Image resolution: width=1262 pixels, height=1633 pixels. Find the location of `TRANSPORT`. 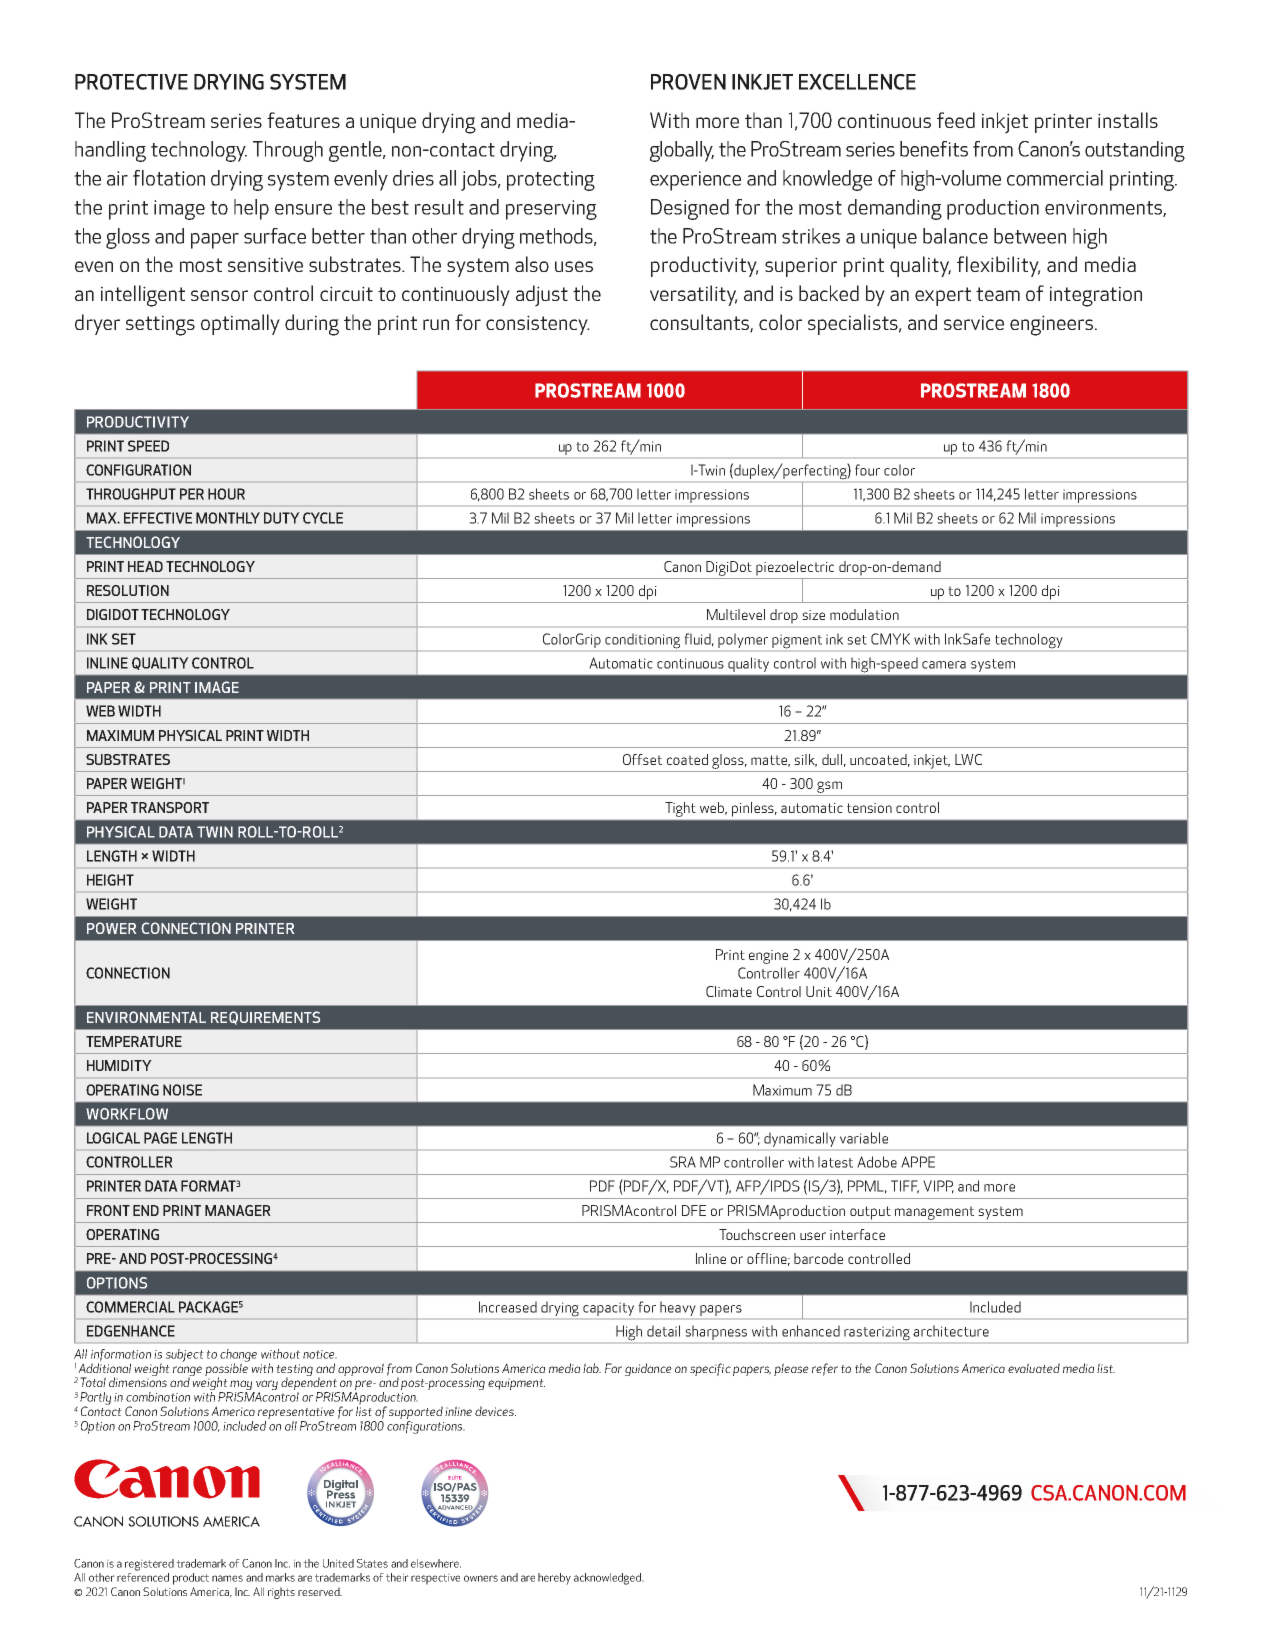

TRANSPORT is located at coordinates (170, 807).
